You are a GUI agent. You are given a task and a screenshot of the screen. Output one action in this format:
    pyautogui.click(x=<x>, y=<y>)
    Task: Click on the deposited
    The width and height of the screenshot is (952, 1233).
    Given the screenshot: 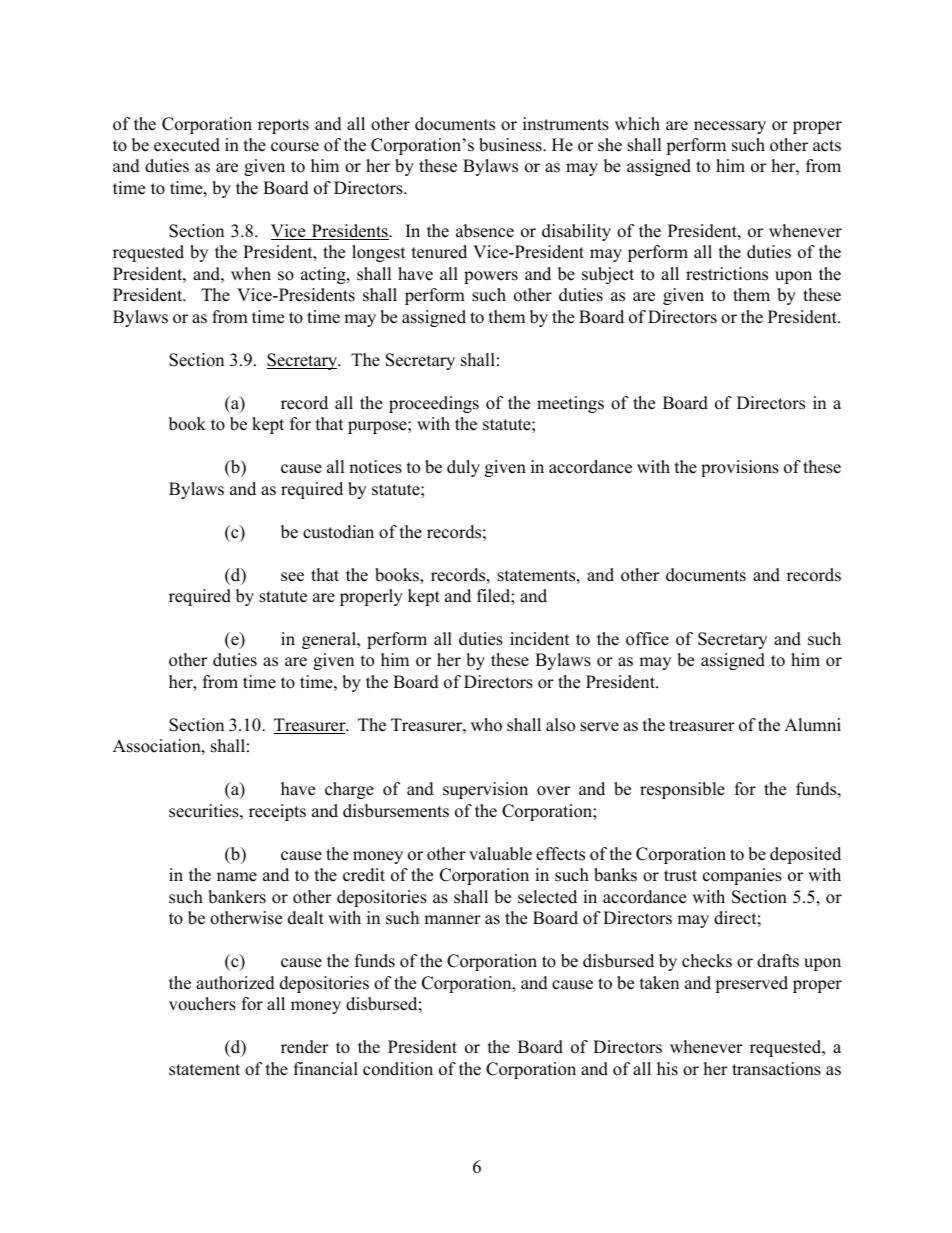 What is the action you would take?
    pyautogui.click(x=805, y=855)
